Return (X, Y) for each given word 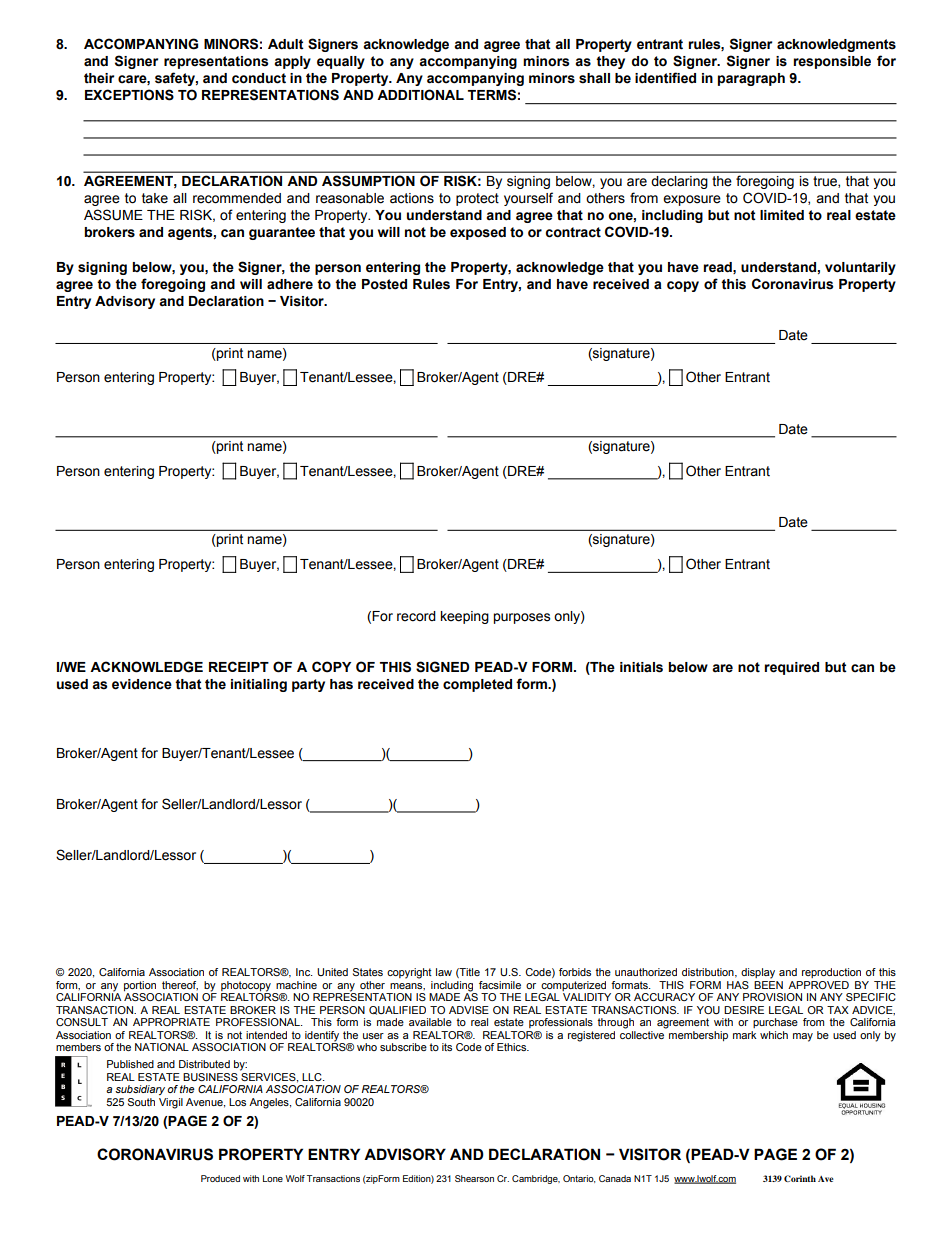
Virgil (171, 1103)
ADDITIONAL (420, 95)
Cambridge (536, 1179)
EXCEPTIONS (129, 95)
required (791, 668)
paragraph (751, 79)
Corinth (800, 1178)
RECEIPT (239, 666)
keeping (465, 617)
